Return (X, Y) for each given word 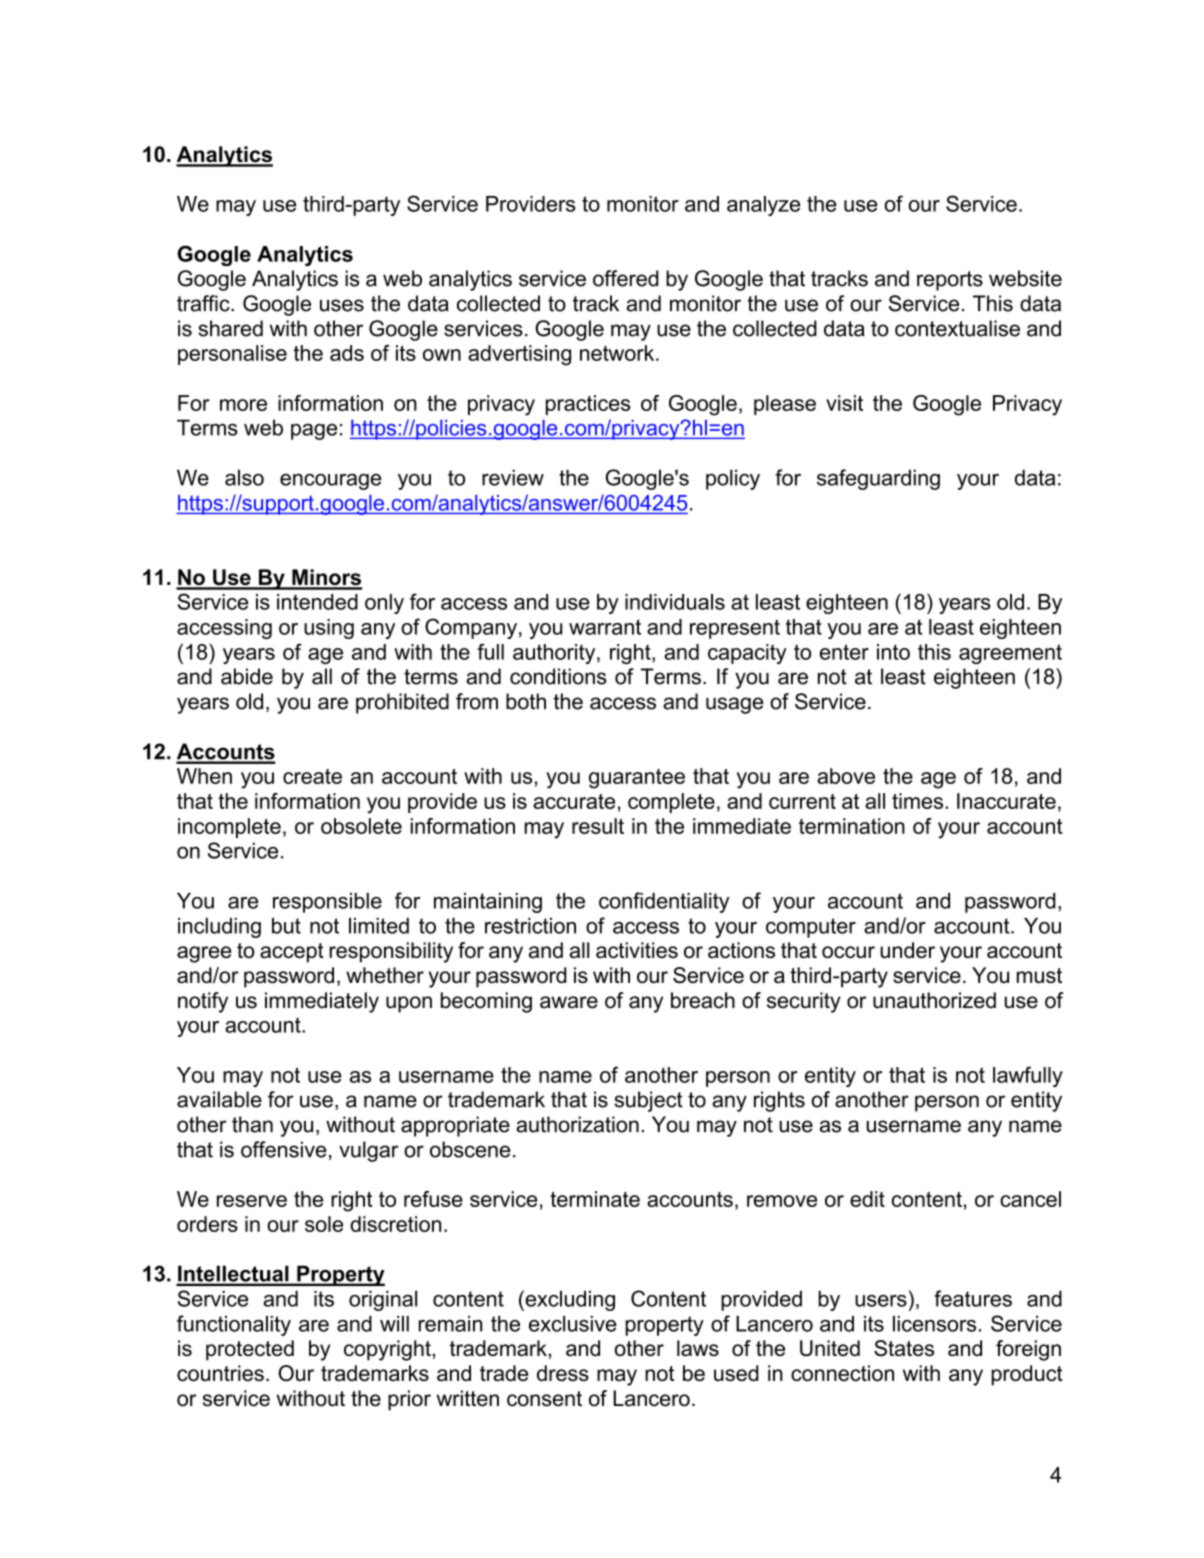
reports (950, 281)
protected (250, 1350)
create (312, 776)
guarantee (637, 779)
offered (626, 278)
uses (342, 305)
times (917, 801)
